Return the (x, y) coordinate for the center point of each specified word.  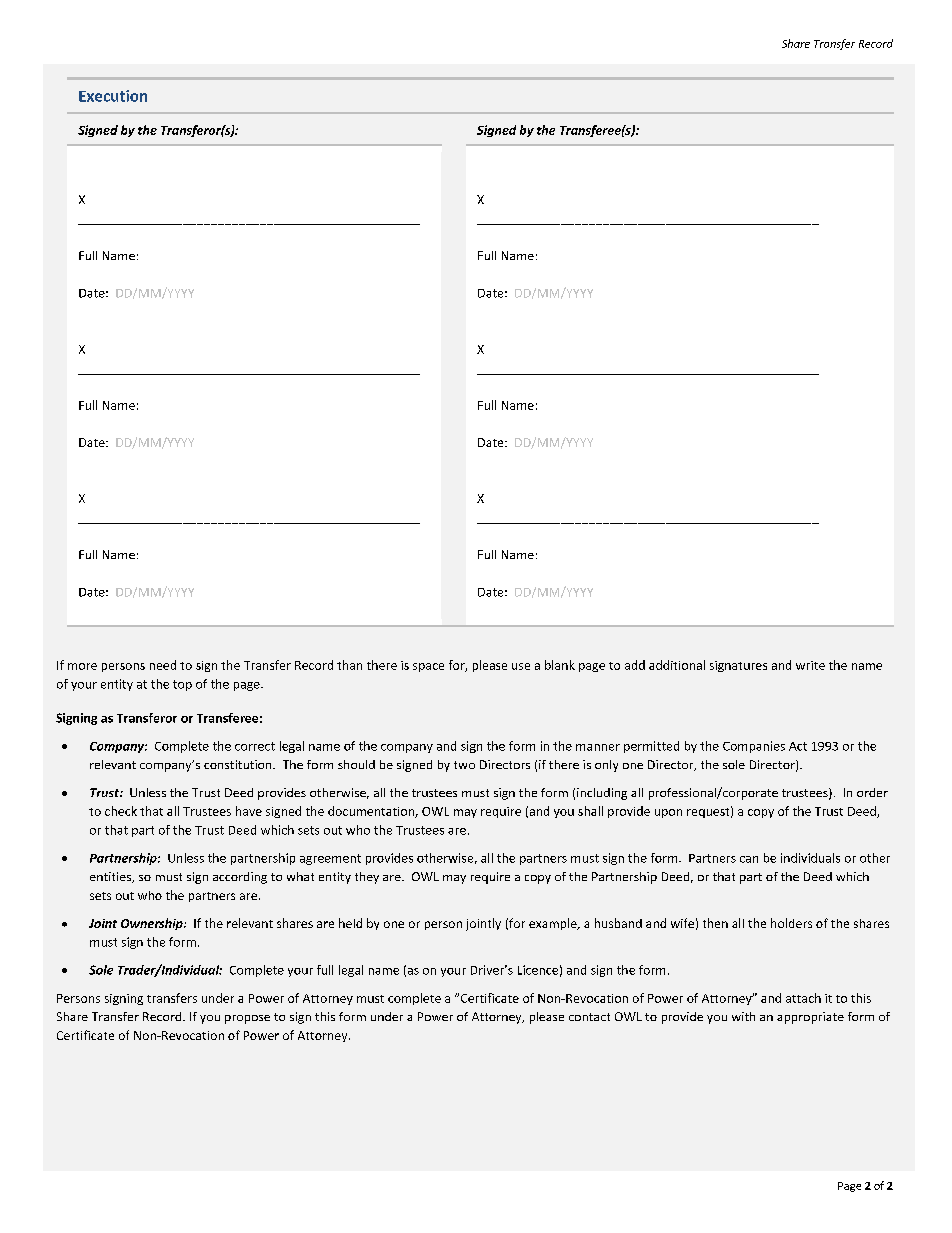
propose (247, 1019)
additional (677, 665)
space (428, 667)
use (521, 666)
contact (589, 1017)
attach (803, 998)
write (810, 665)
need (163, 665)
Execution (113, 96)
